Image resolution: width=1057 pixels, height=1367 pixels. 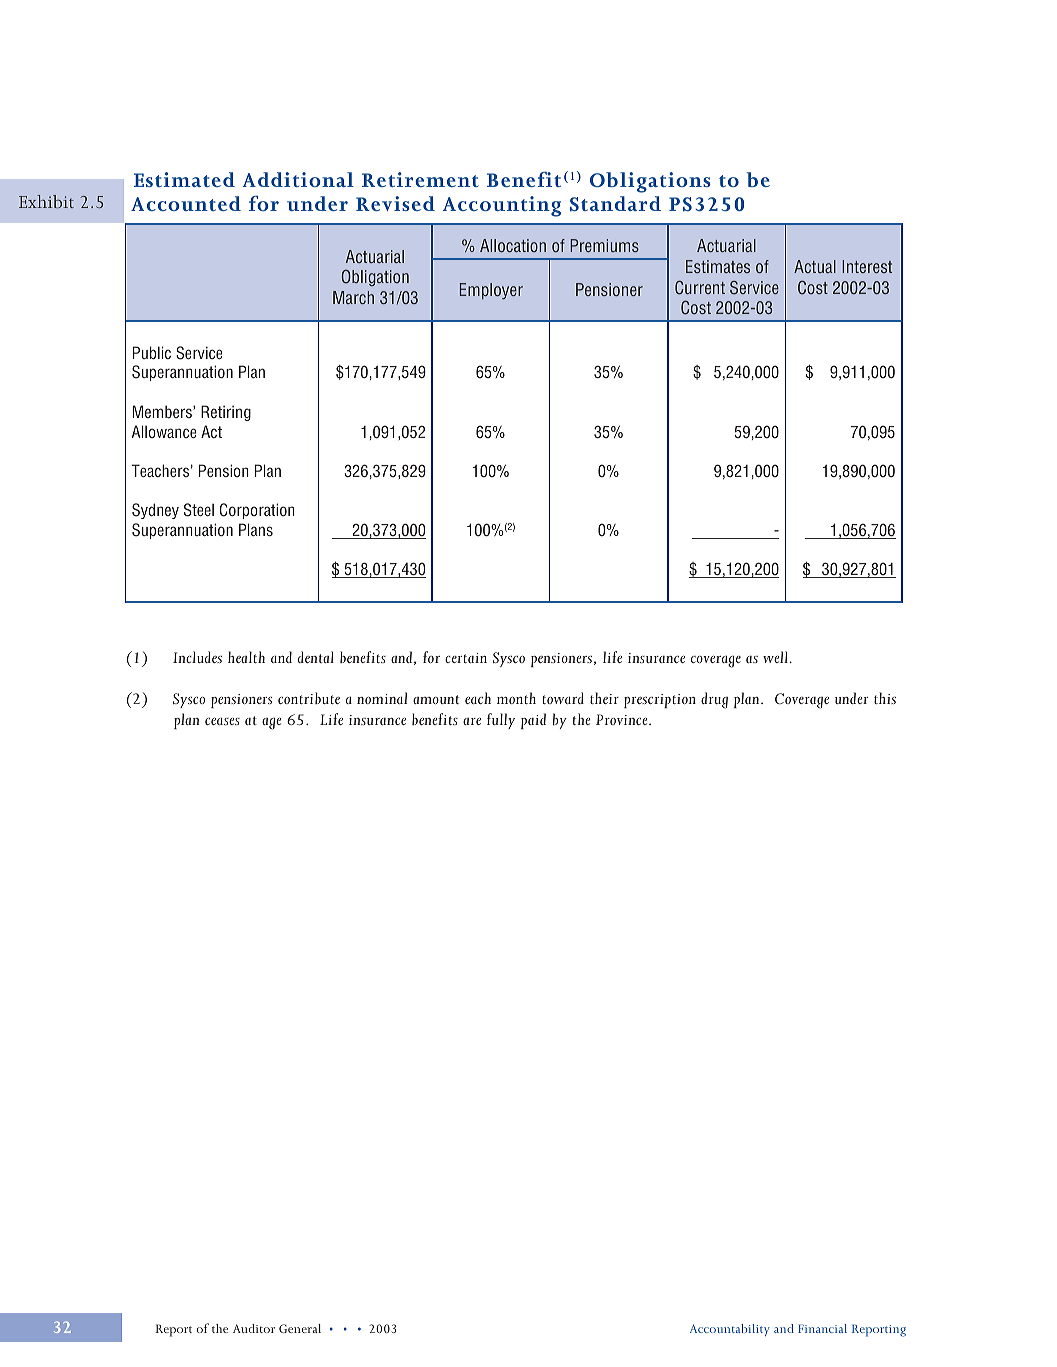 I want to click on Public, so click(x=152, y=352).
